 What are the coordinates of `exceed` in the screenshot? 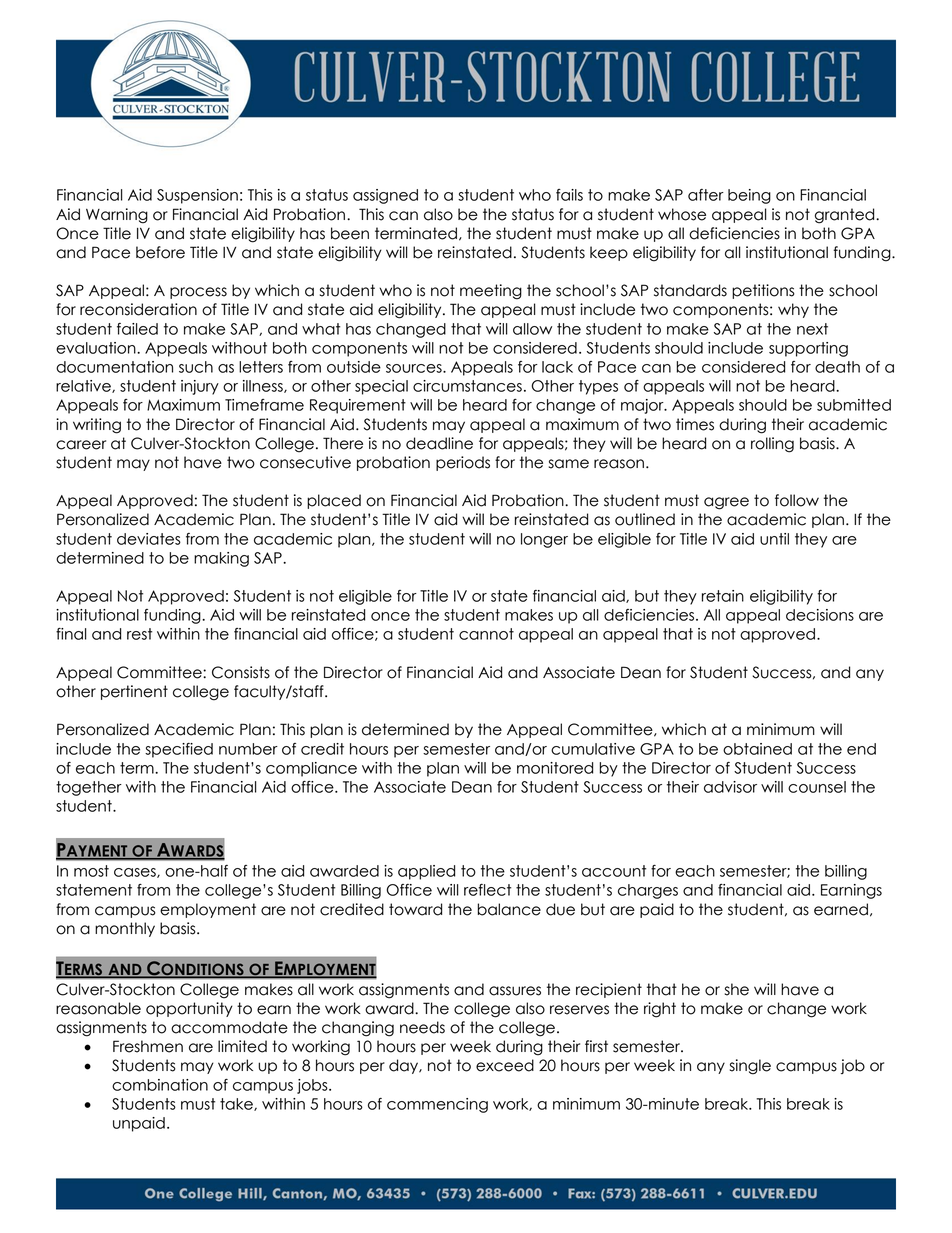 It's located at (505, 1065).
